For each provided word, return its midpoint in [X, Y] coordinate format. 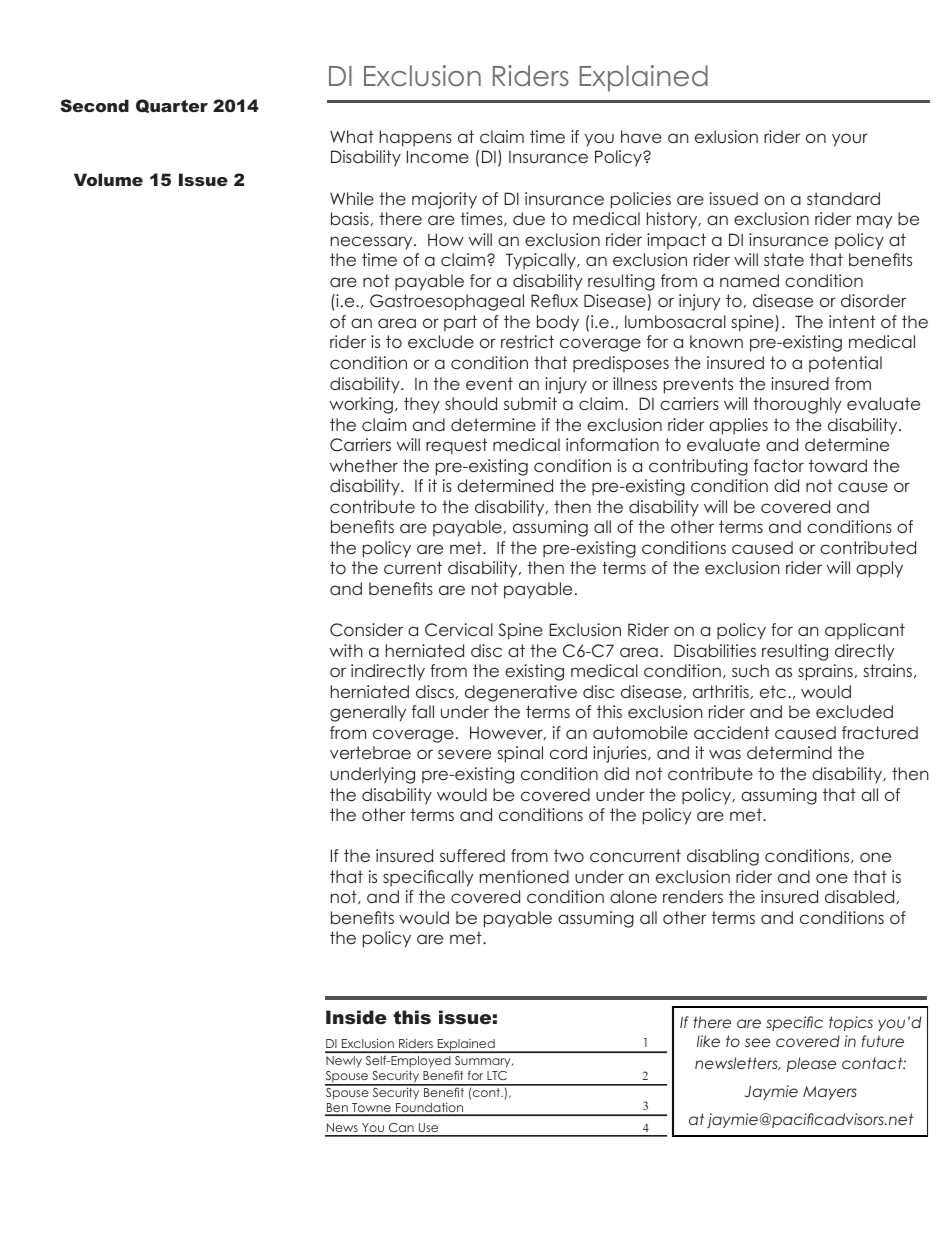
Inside [356, 1017]
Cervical [459, 630]
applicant [865, 631]
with [346, 650]
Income [438, 156]
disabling [723, 857]
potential [845, 364]
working [361, 405]
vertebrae [370, 752]
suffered [472, 855]
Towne [371, 1109]
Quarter [172, 106]
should [471, 403]
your [850, 140]
